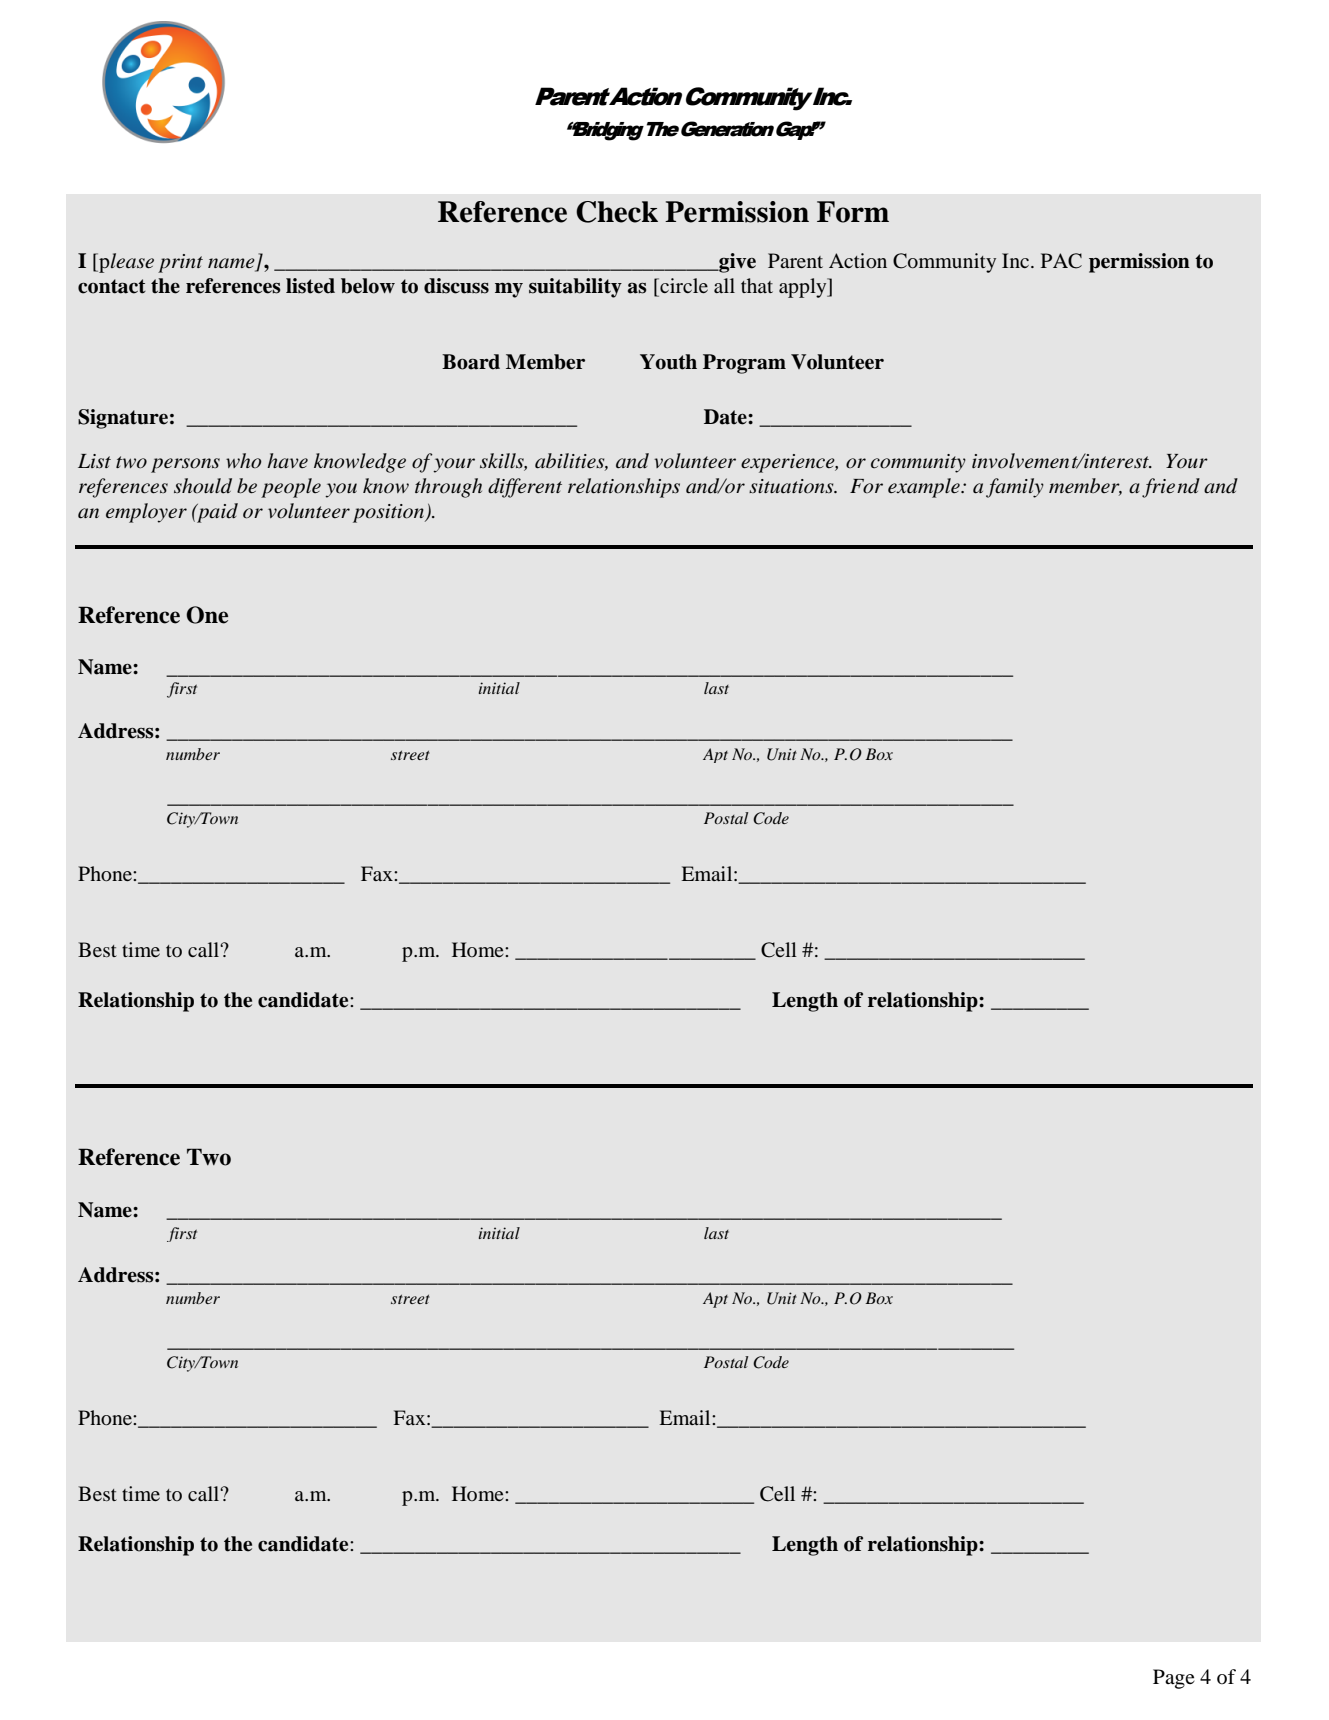  I want to click on should, so click(203, 486).
